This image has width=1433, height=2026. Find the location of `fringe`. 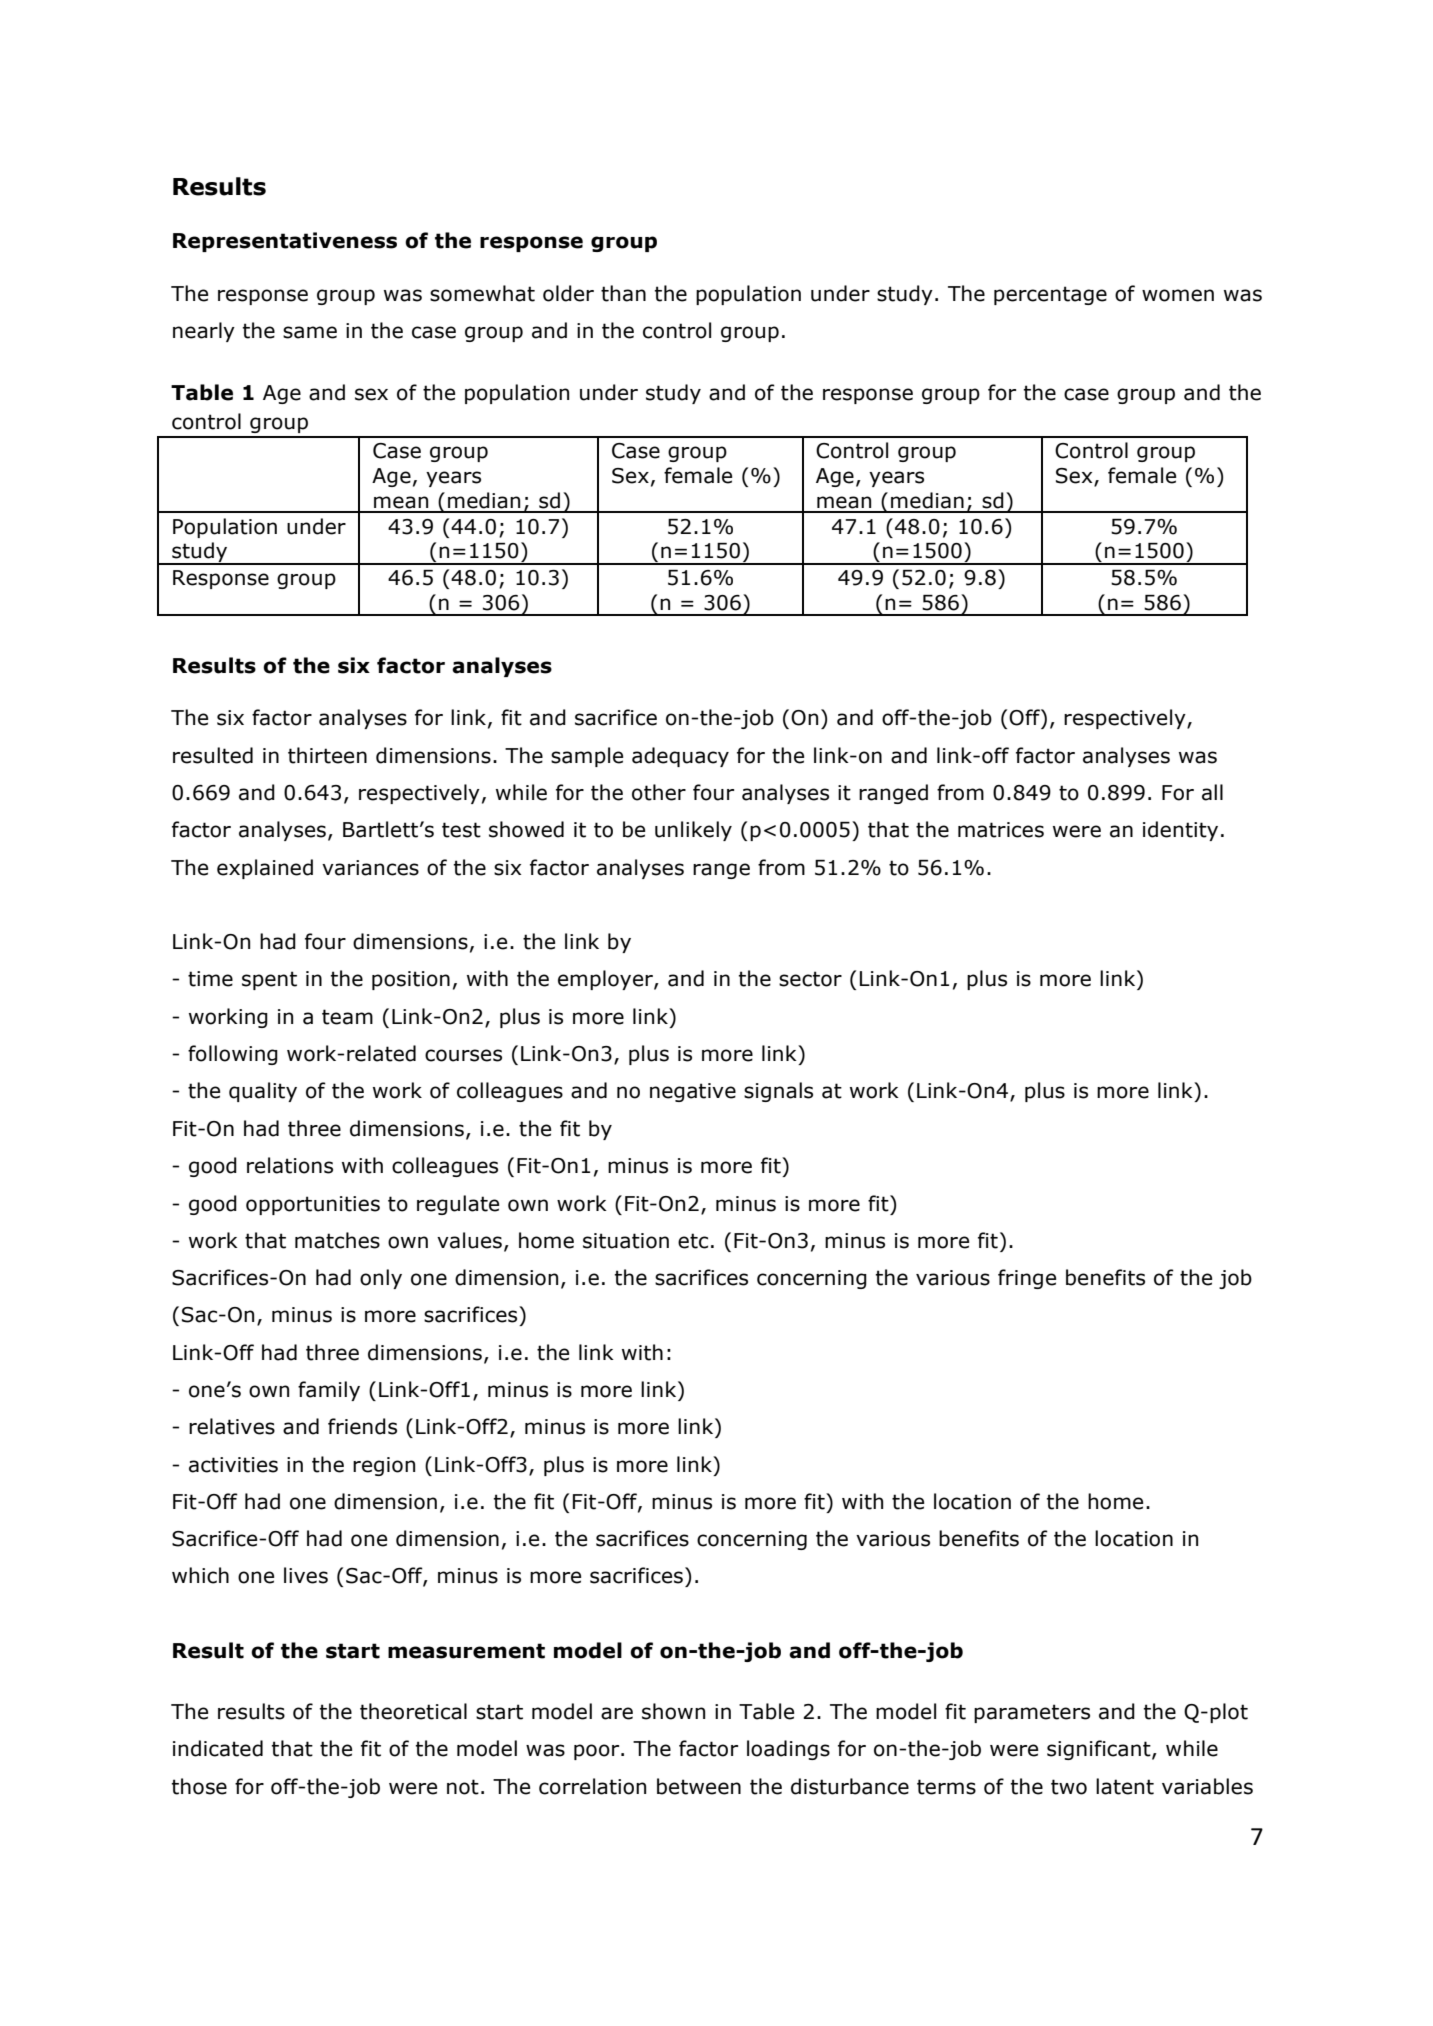

fringe is located at coordinates (1027, 1279).
